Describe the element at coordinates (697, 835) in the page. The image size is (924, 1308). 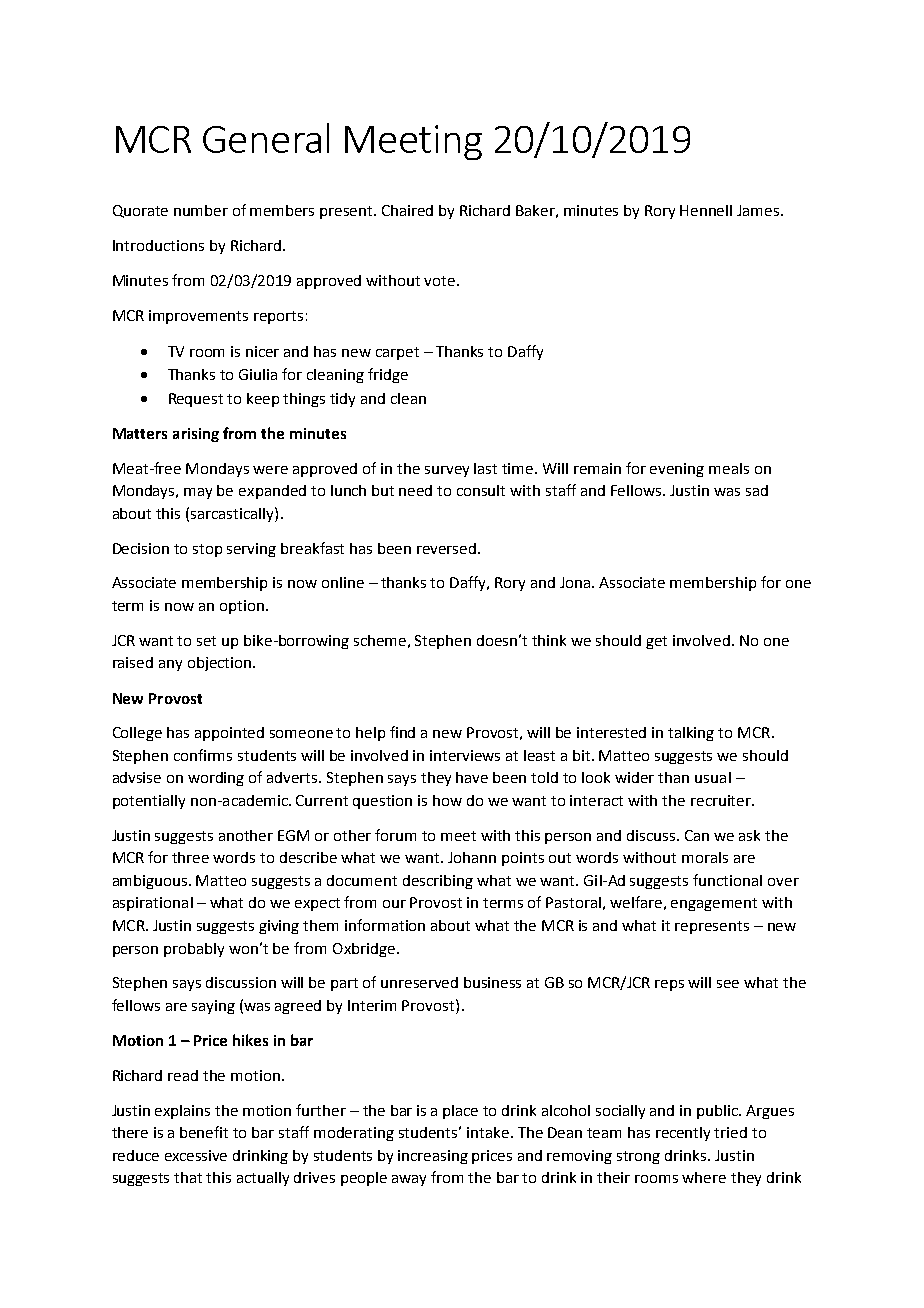
I see `Can` at that location.
